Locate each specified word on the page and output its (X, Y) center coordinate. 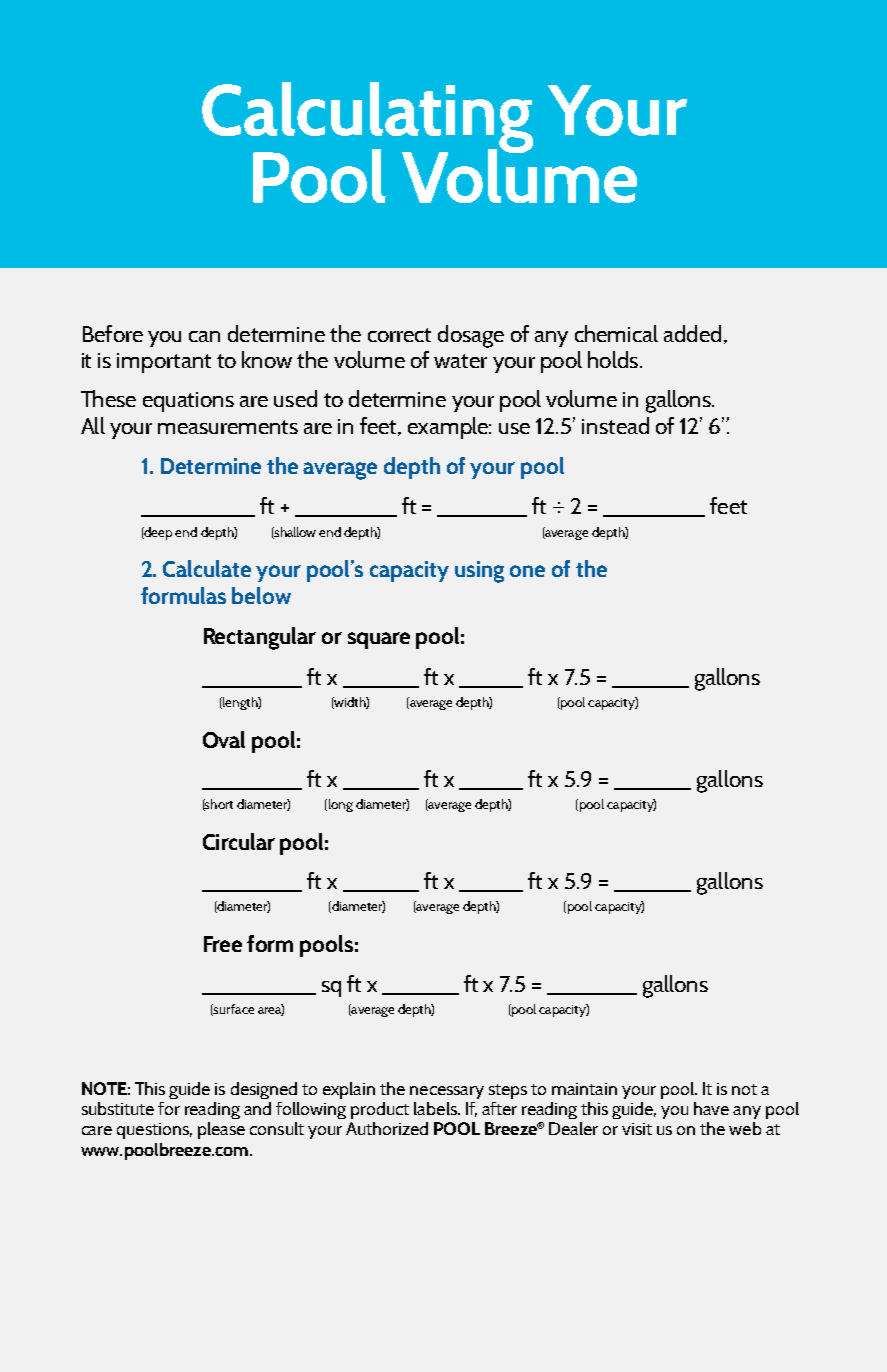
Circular (239, 841)
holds (614, 359)
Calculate (207, 568)
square (379, 640)
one (527, 571)
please (221, 1130)
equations (188, 402)
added (692, 333)
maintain (584, 1089)
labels (436, 1108)
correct (399, 335)
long (339, 805)
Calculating (367, 119)
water (460, 361)
